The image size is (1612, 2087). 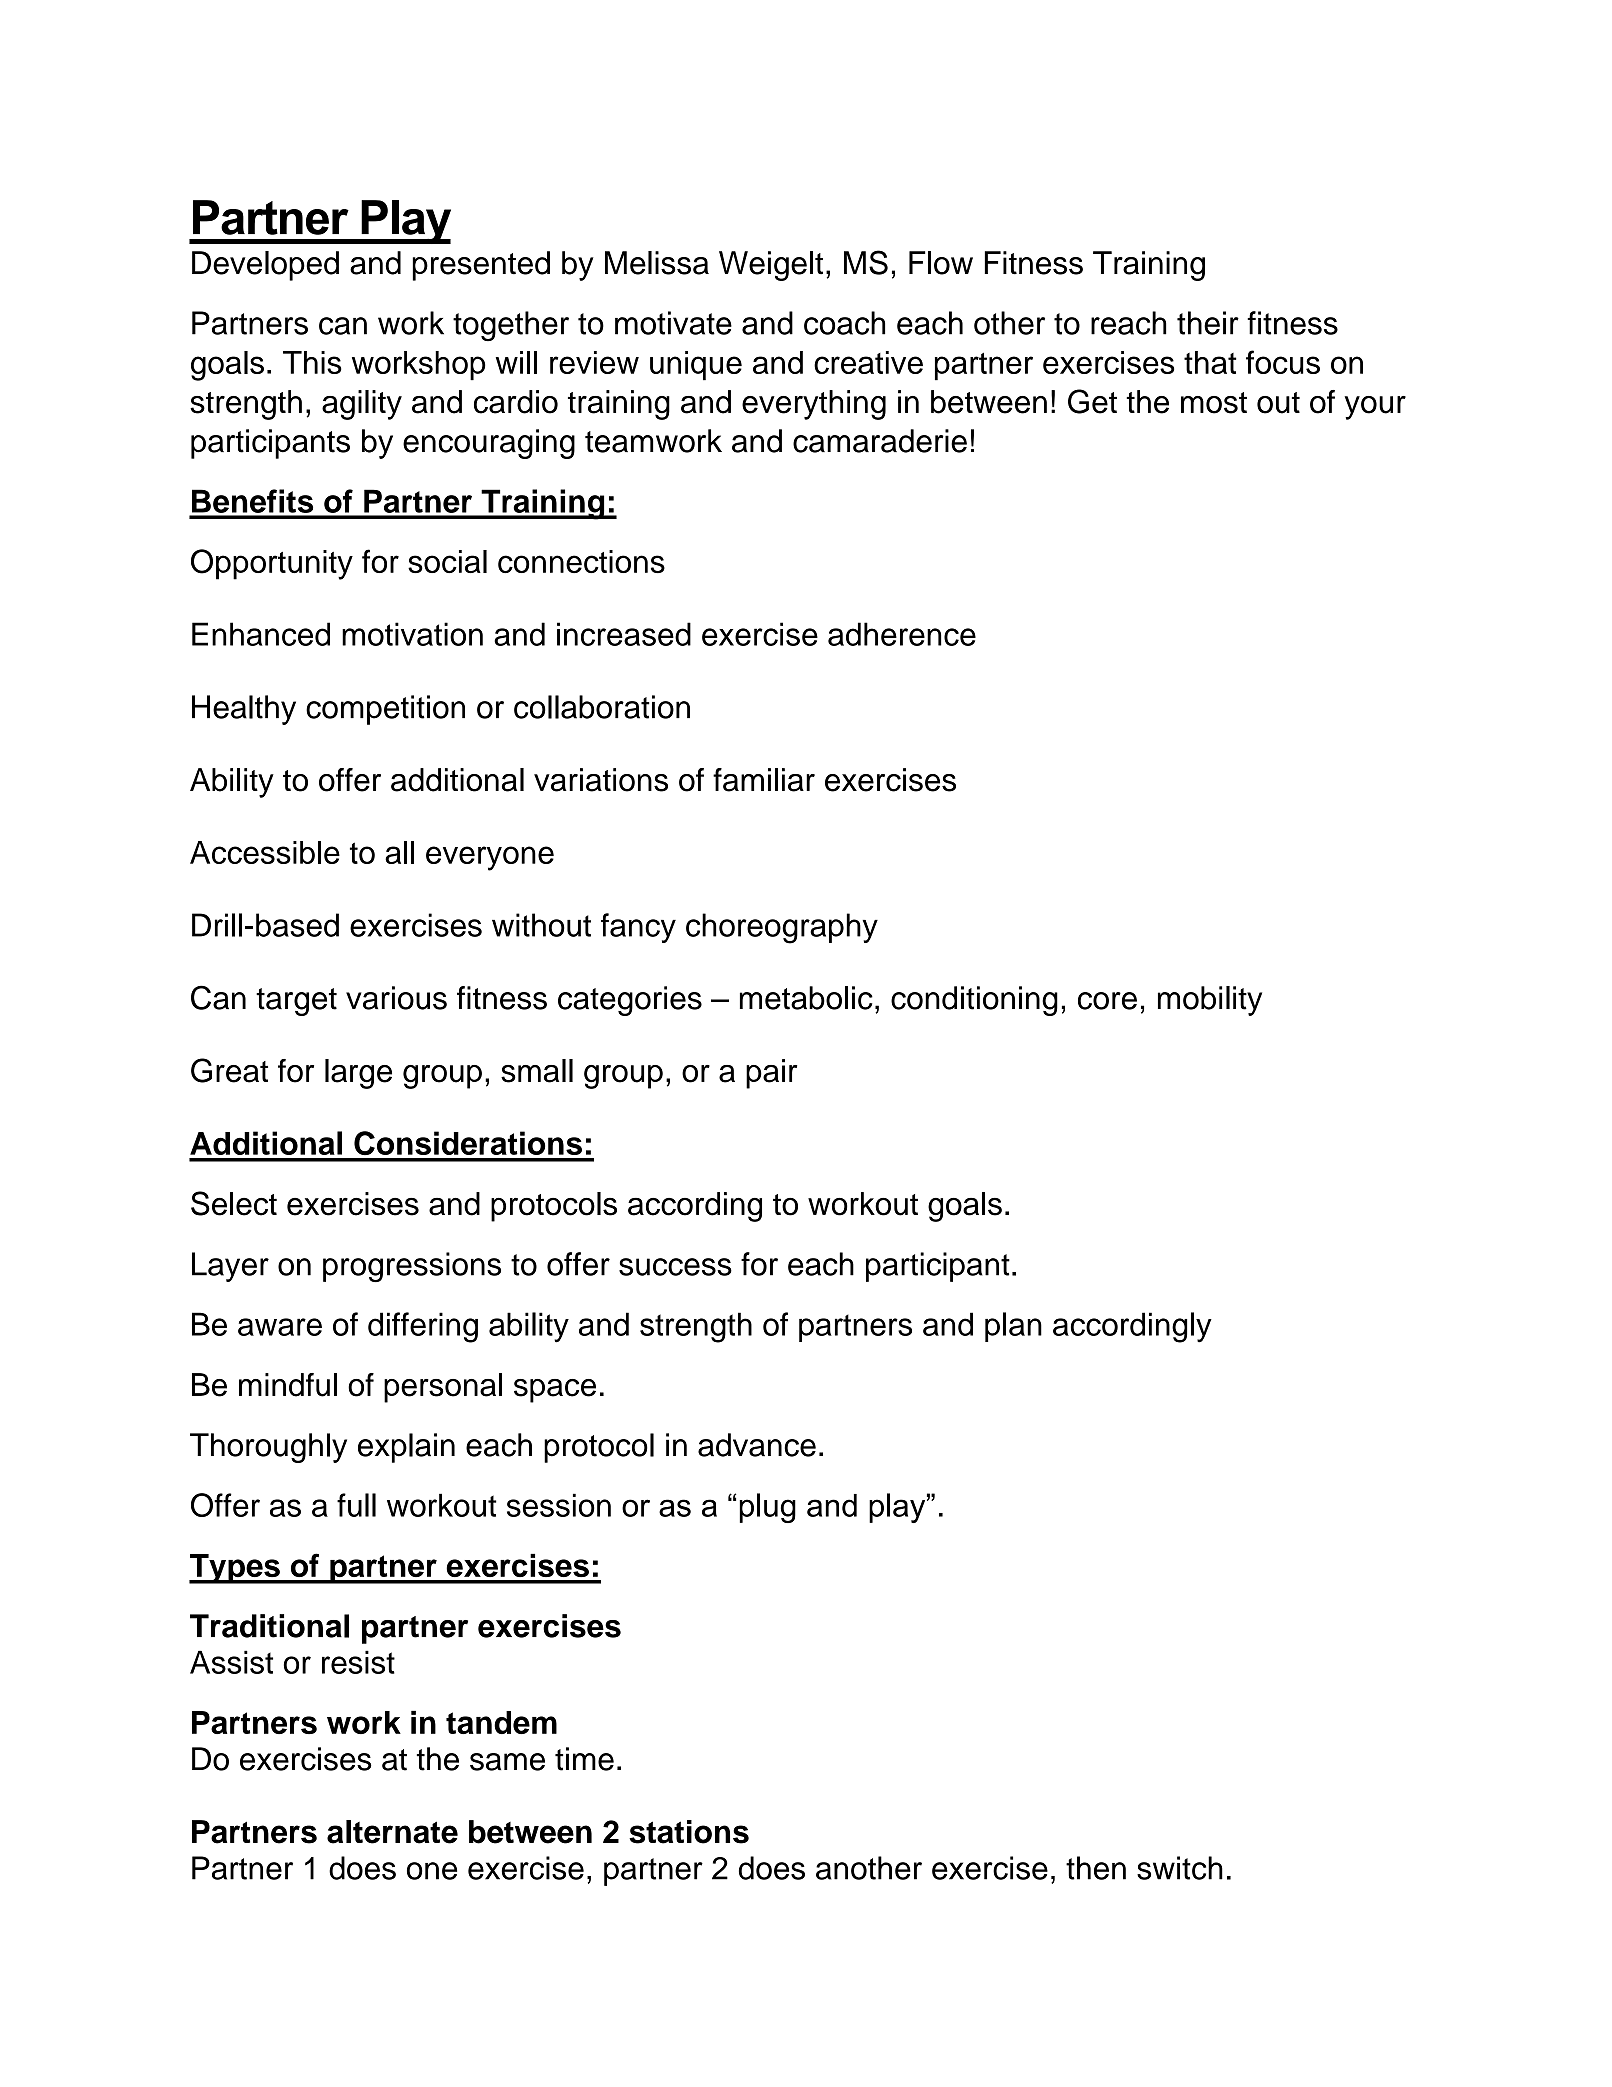 I want to click on coach, so click(x=844, y=323).
